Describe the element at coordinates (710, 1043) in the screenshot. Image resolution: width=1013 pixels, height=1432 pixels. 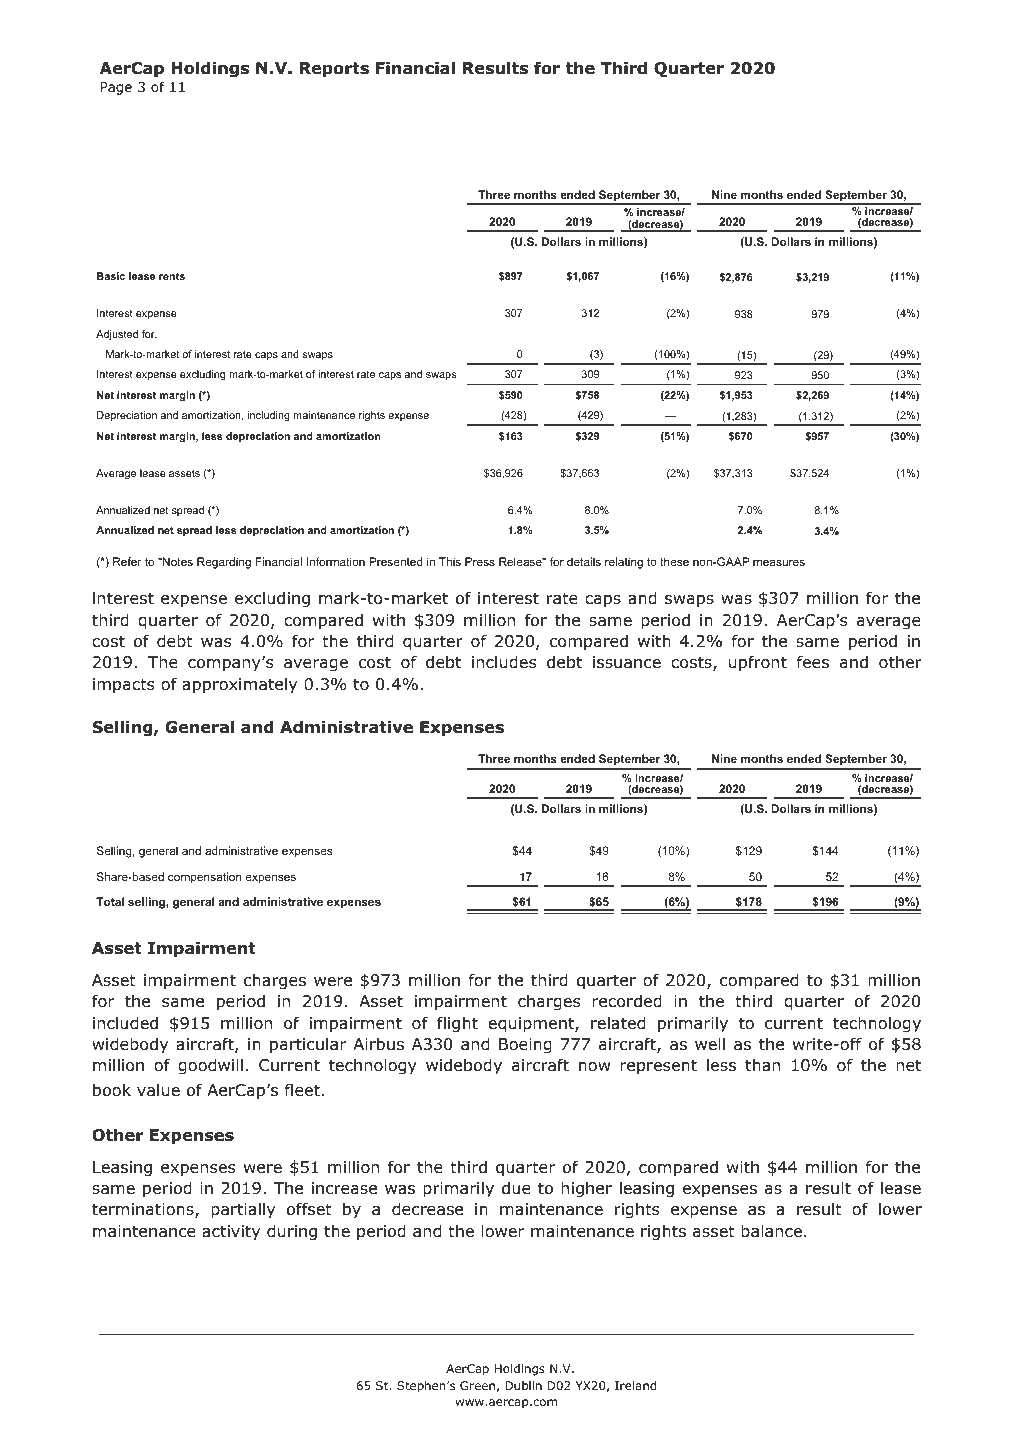
I see `well` at that location.
